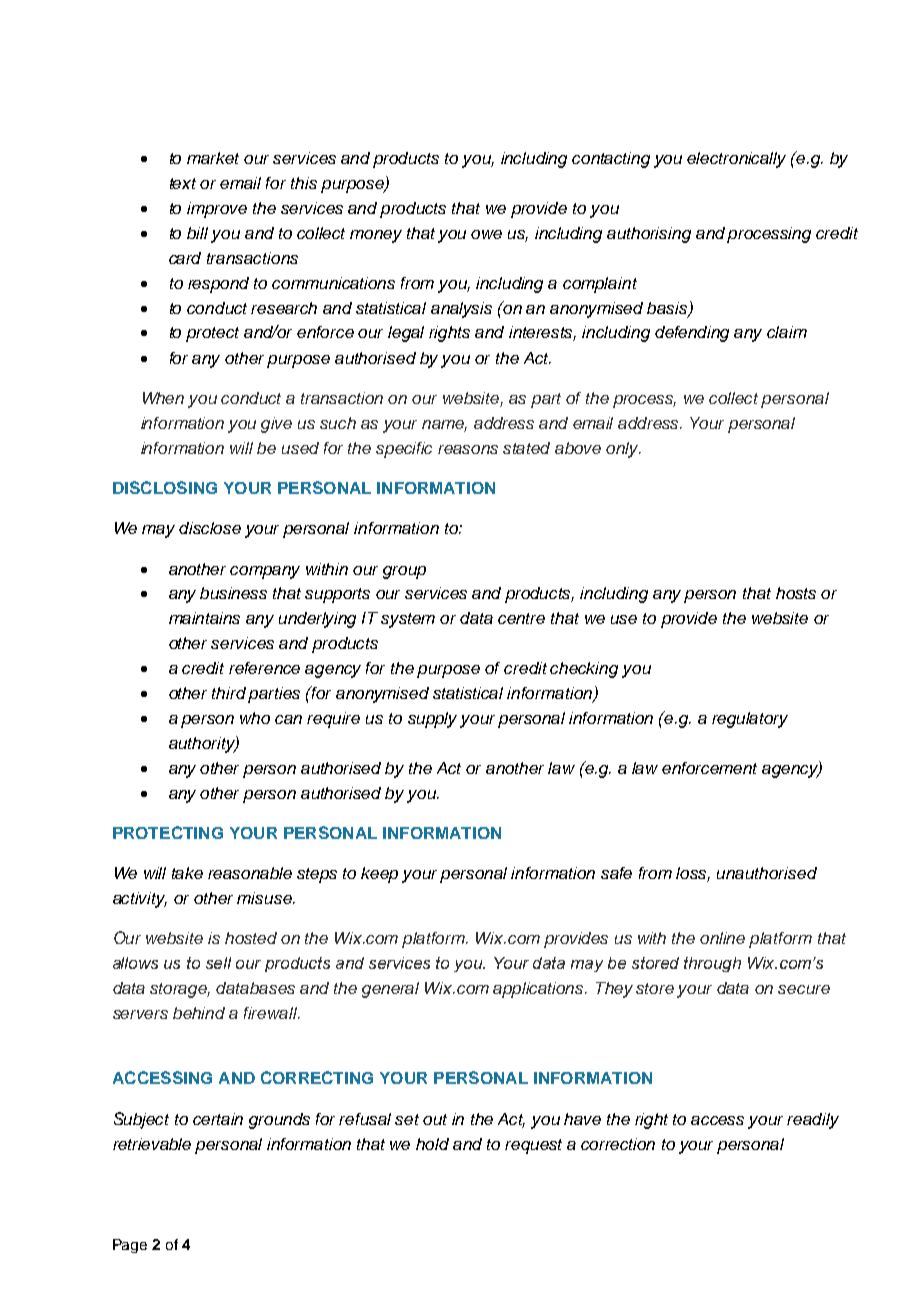 This page has height=1308, width=924. Describe the element at coordinates (130, 1246) in the page. I see `Page` at that location.
